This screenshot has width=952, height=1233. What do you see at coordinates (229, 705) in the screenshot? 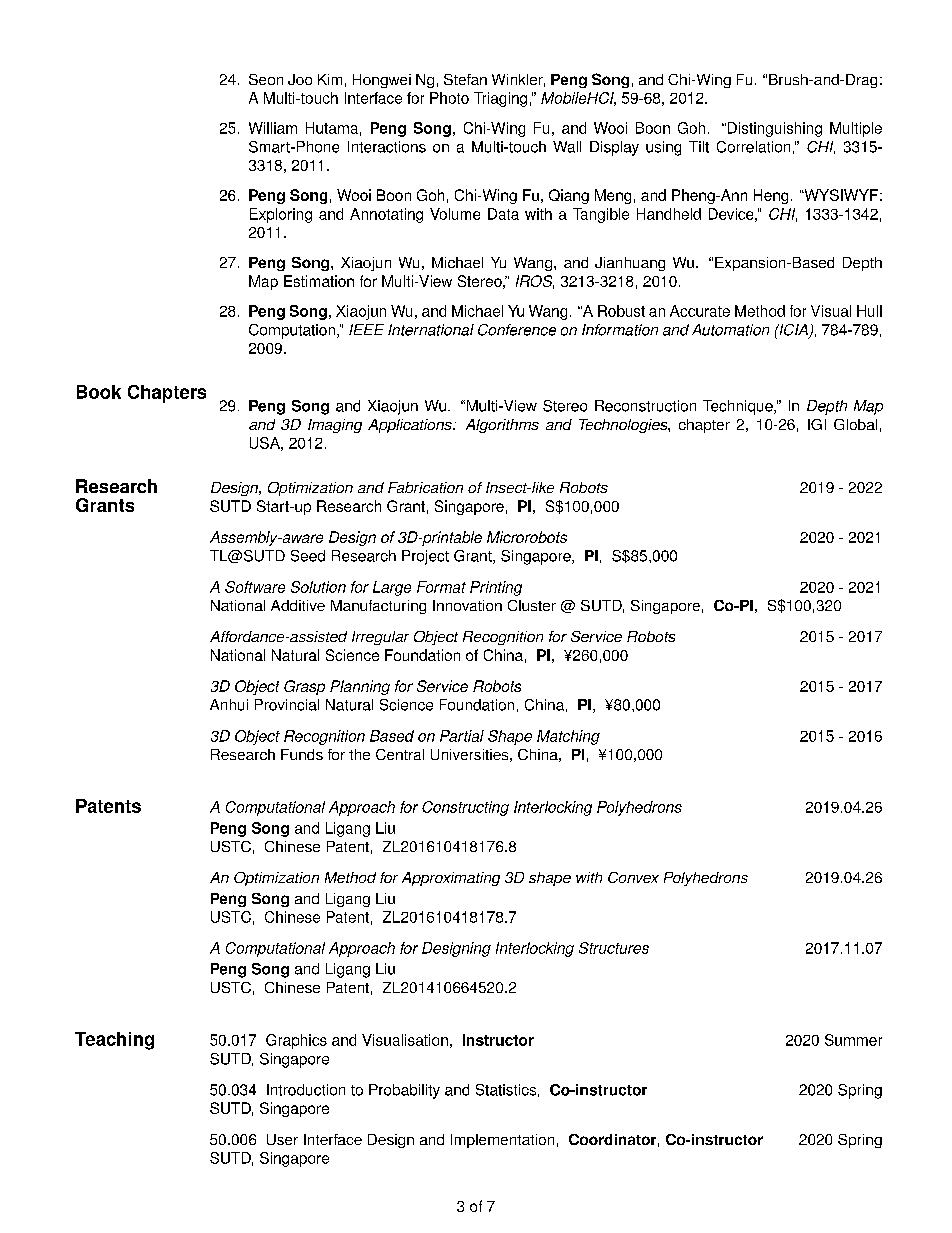
I see `Anhui` at bounding box center [229, 705].
